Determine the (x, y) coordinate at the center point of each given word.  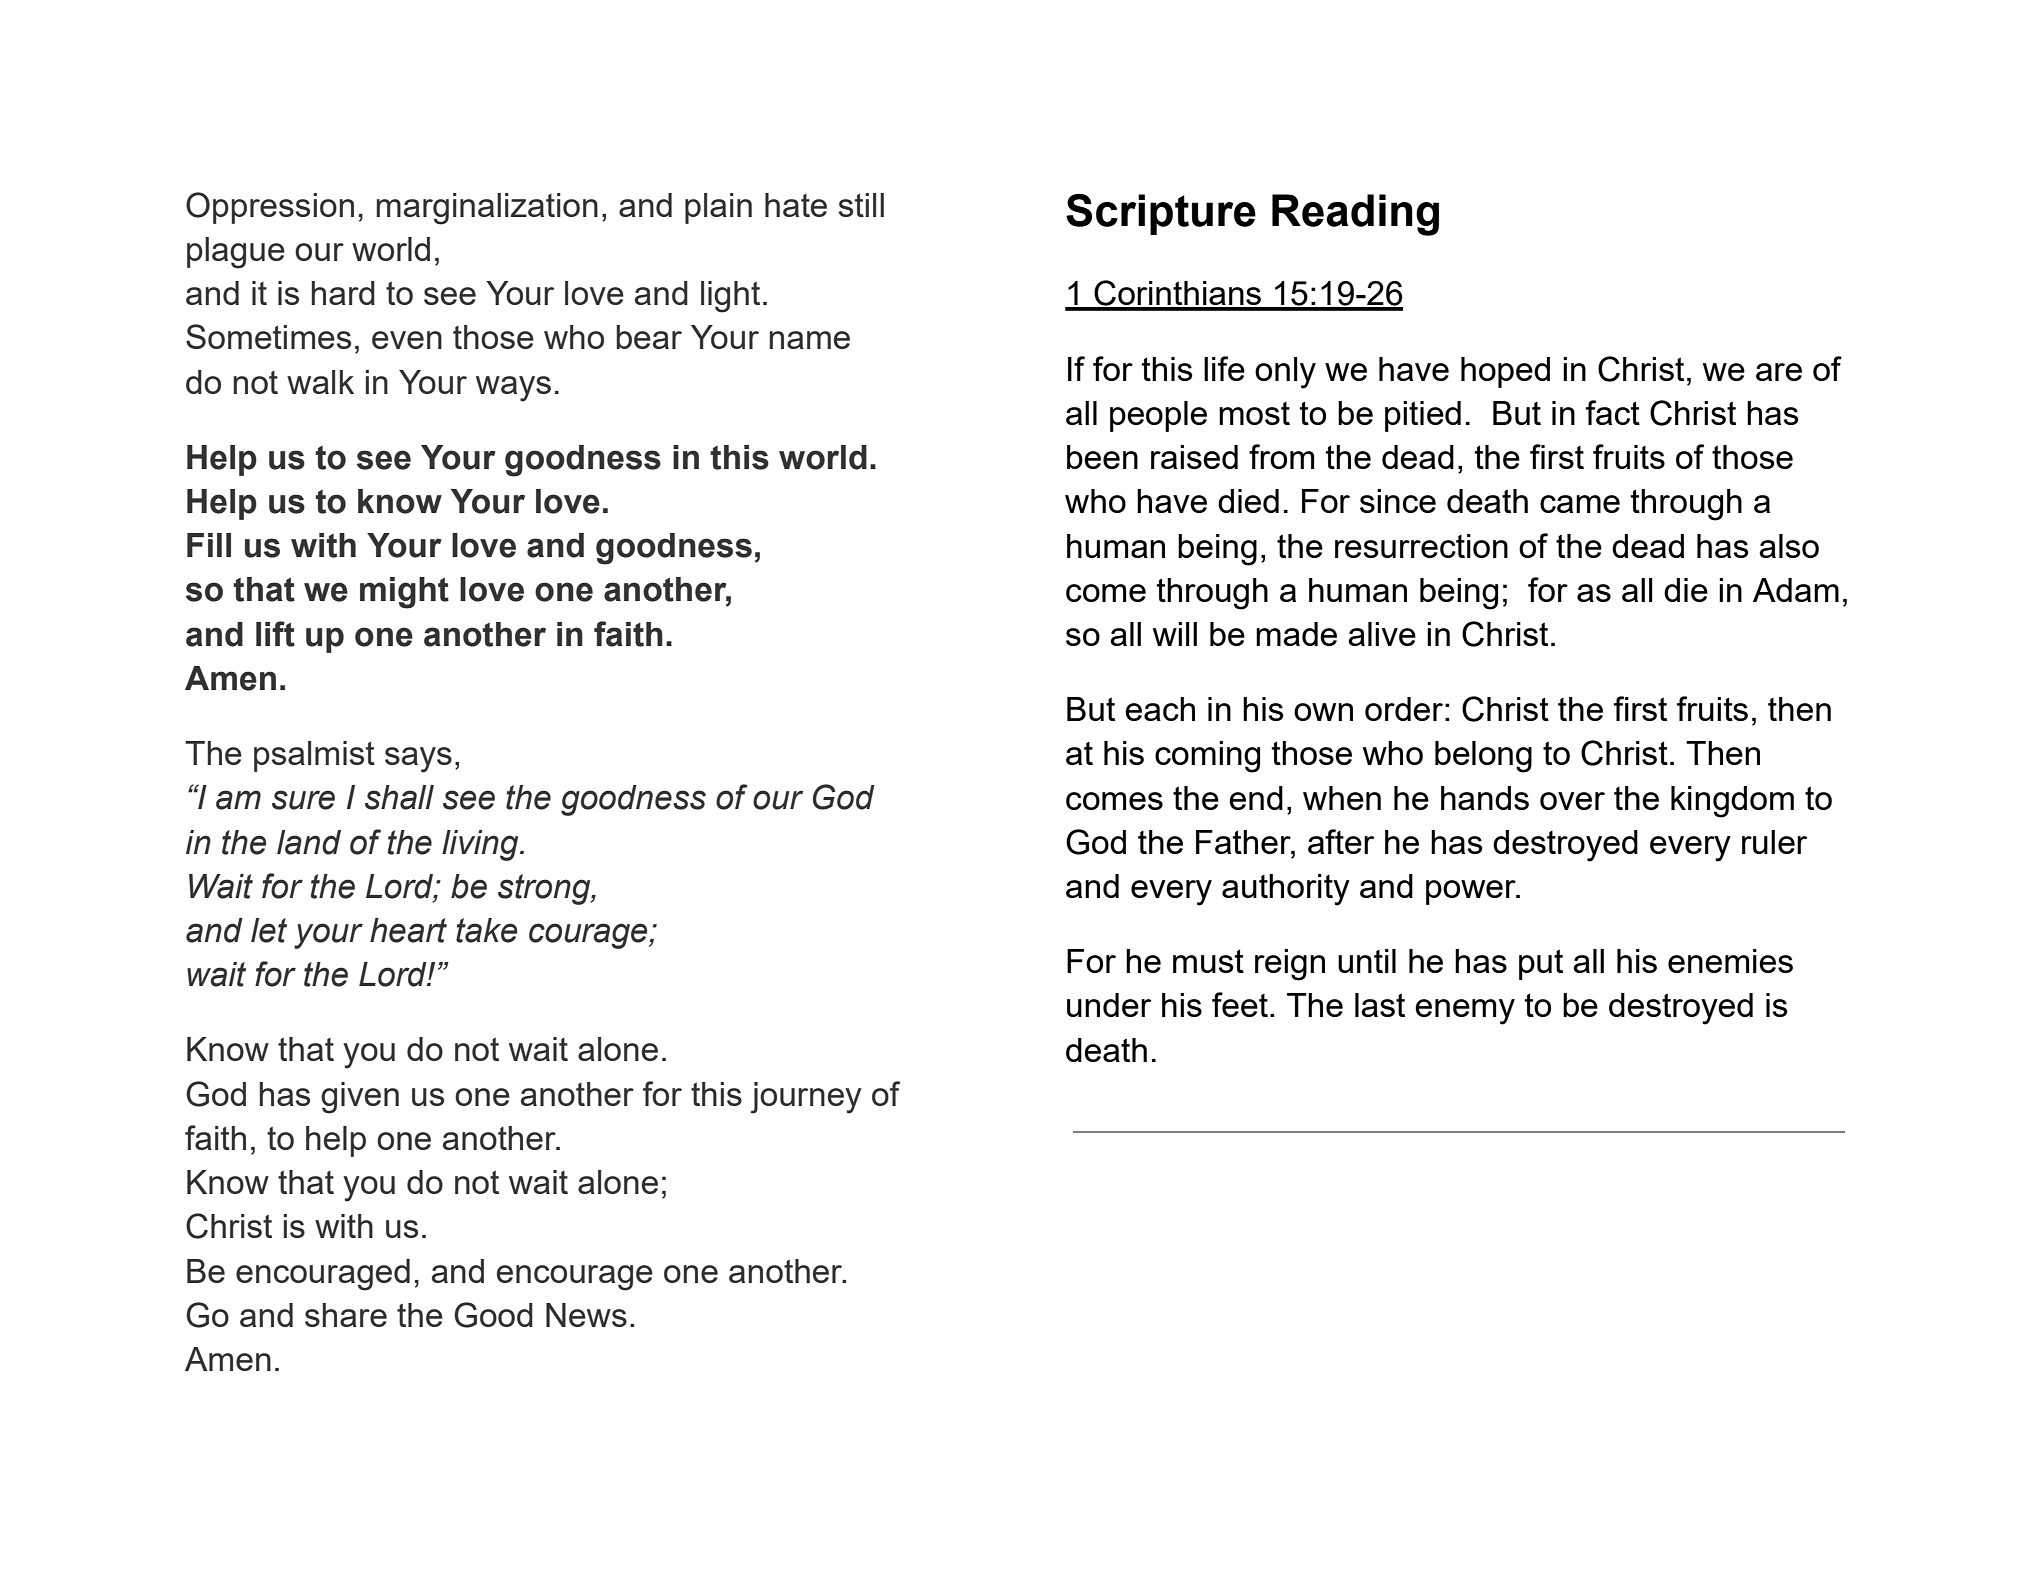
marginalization (487, 209)
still (861, 205)
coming (1207, 757)
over (1572, 801)
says (418, 760)
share (346, 1315)
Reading (1355, 215)
